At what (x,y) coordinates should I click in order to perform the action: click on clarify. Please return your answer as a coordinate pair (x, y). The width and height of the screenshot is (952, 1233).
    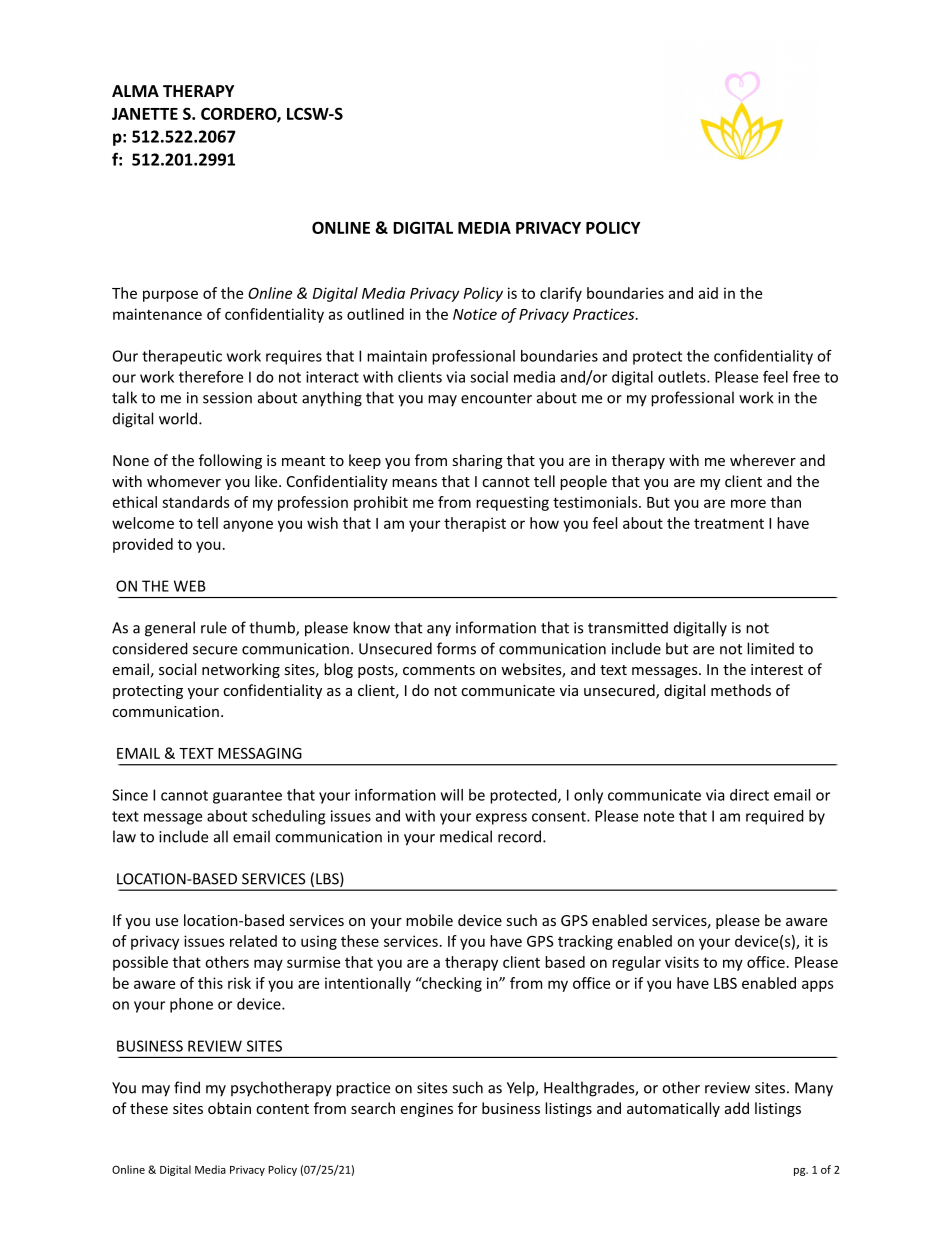
    Looking at the image, I should click on (561, 294).
